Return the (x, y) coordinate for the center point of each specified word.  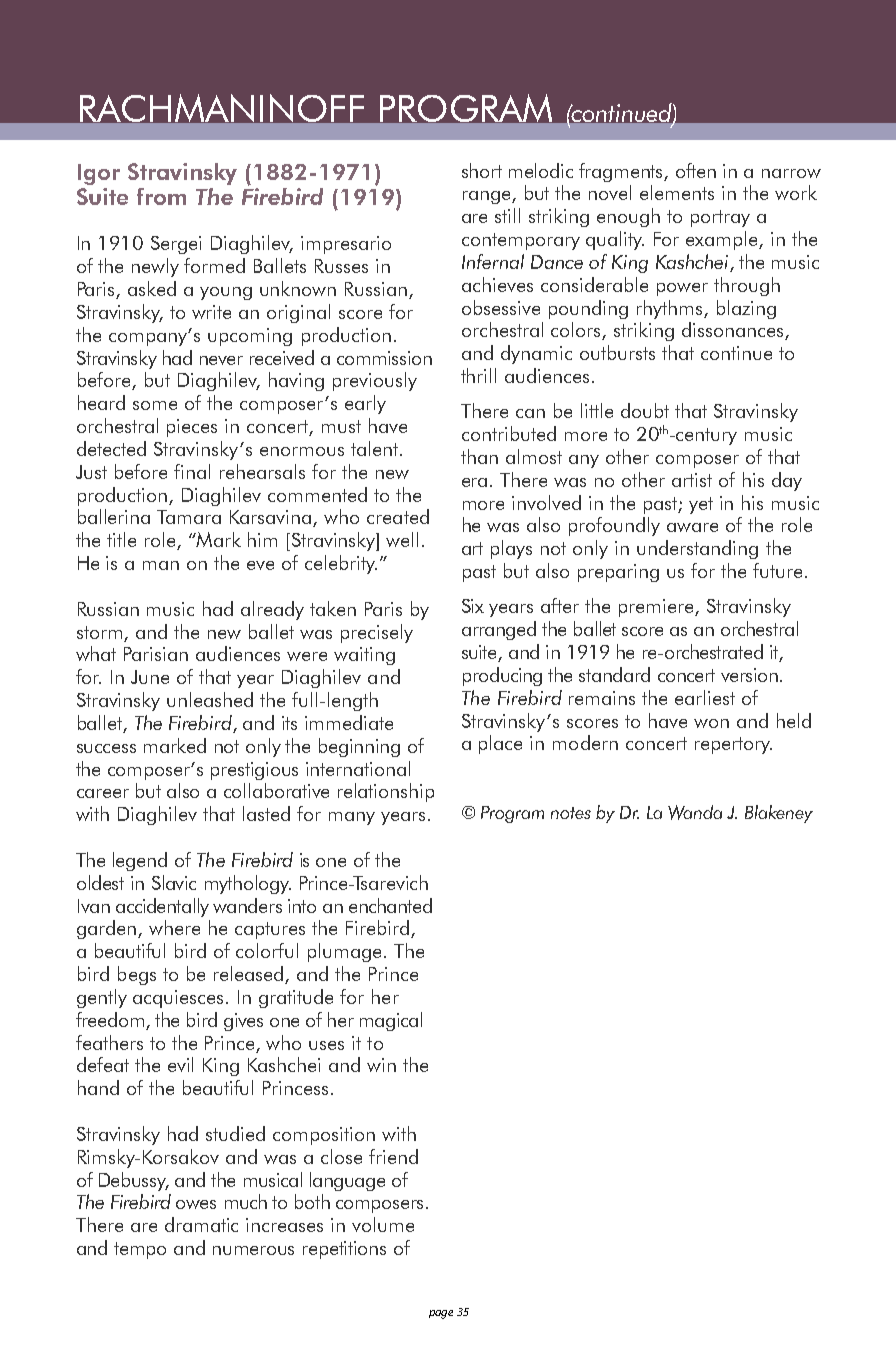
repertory (733, 745)
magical (391, 1021)
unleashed (210, 699)
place (500, 744)
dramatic (201, 1224)
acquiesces (180, 999)
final (192, 471)
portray (720, 218)
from (161, 196)
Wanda (695, 812)
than (479, 456)
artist (692, 480)
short (482, 170)
